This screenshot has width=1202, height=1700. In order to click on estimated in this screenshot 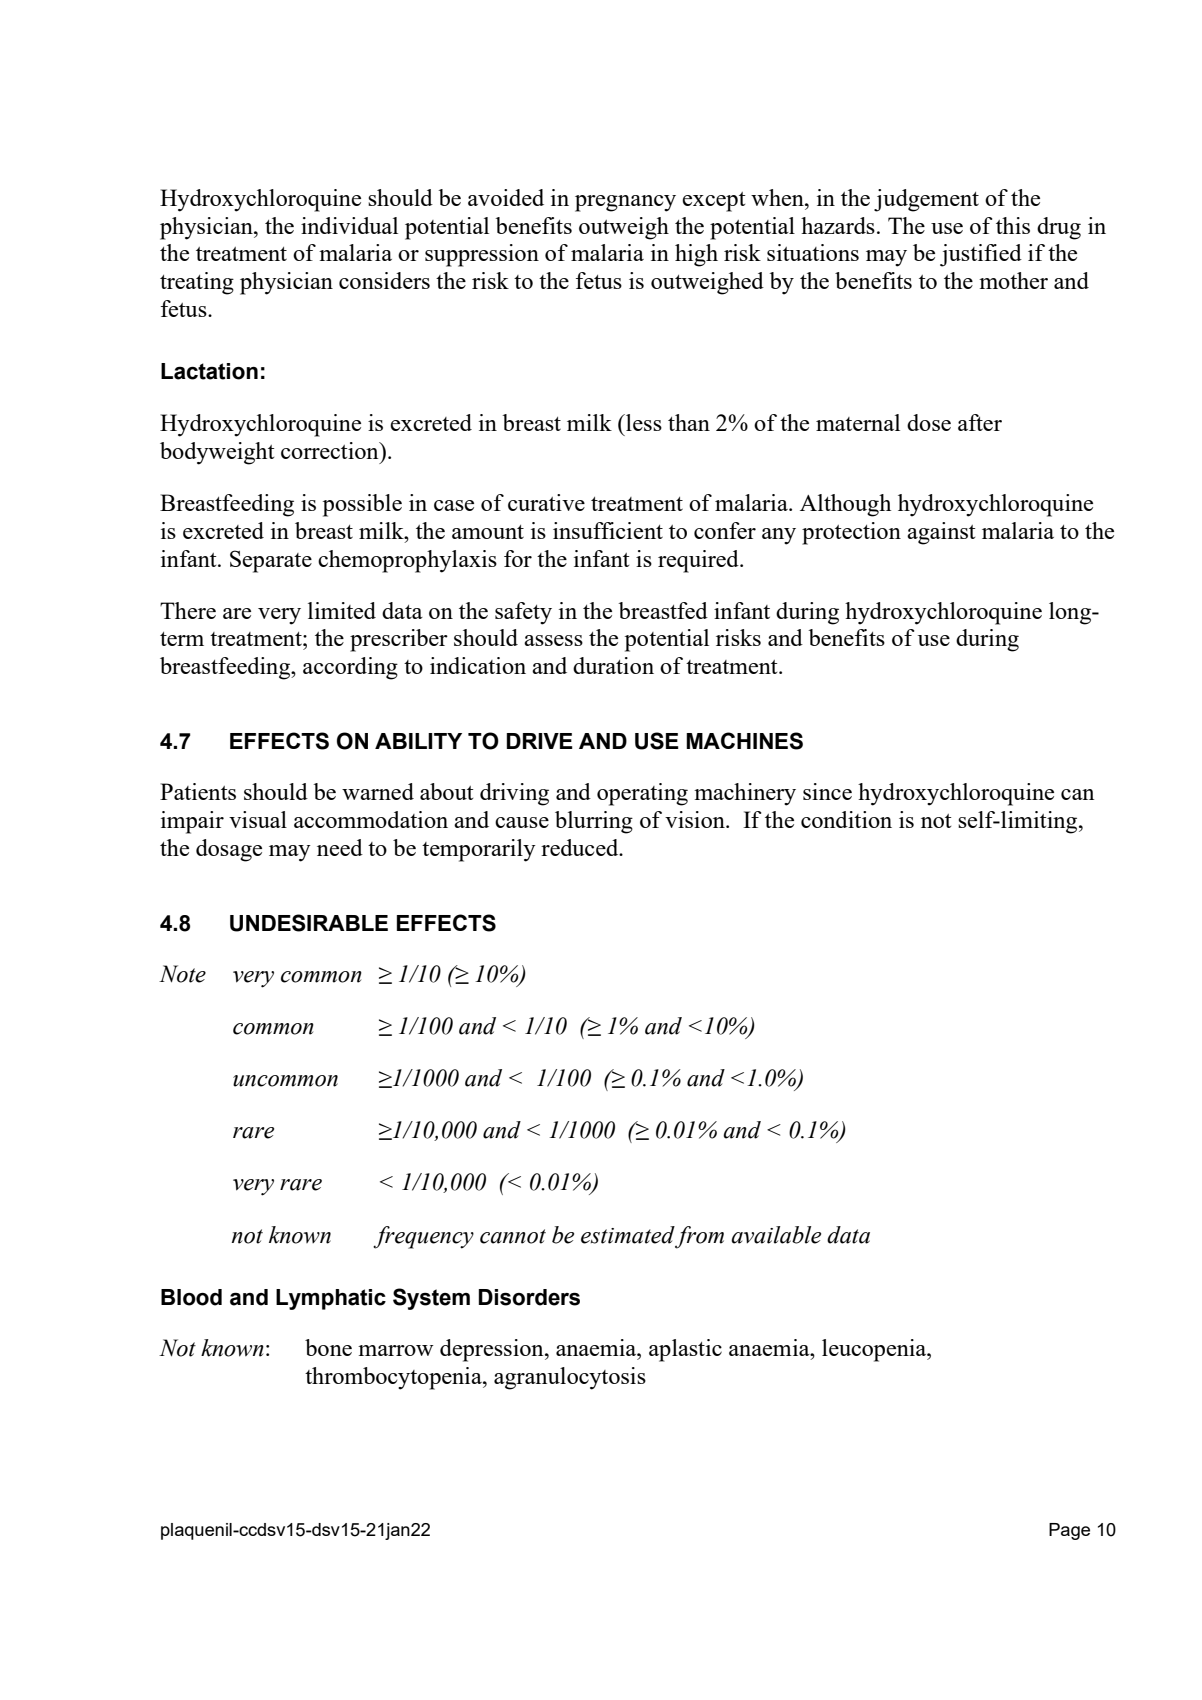, I will do `click(628, 1235)`.
